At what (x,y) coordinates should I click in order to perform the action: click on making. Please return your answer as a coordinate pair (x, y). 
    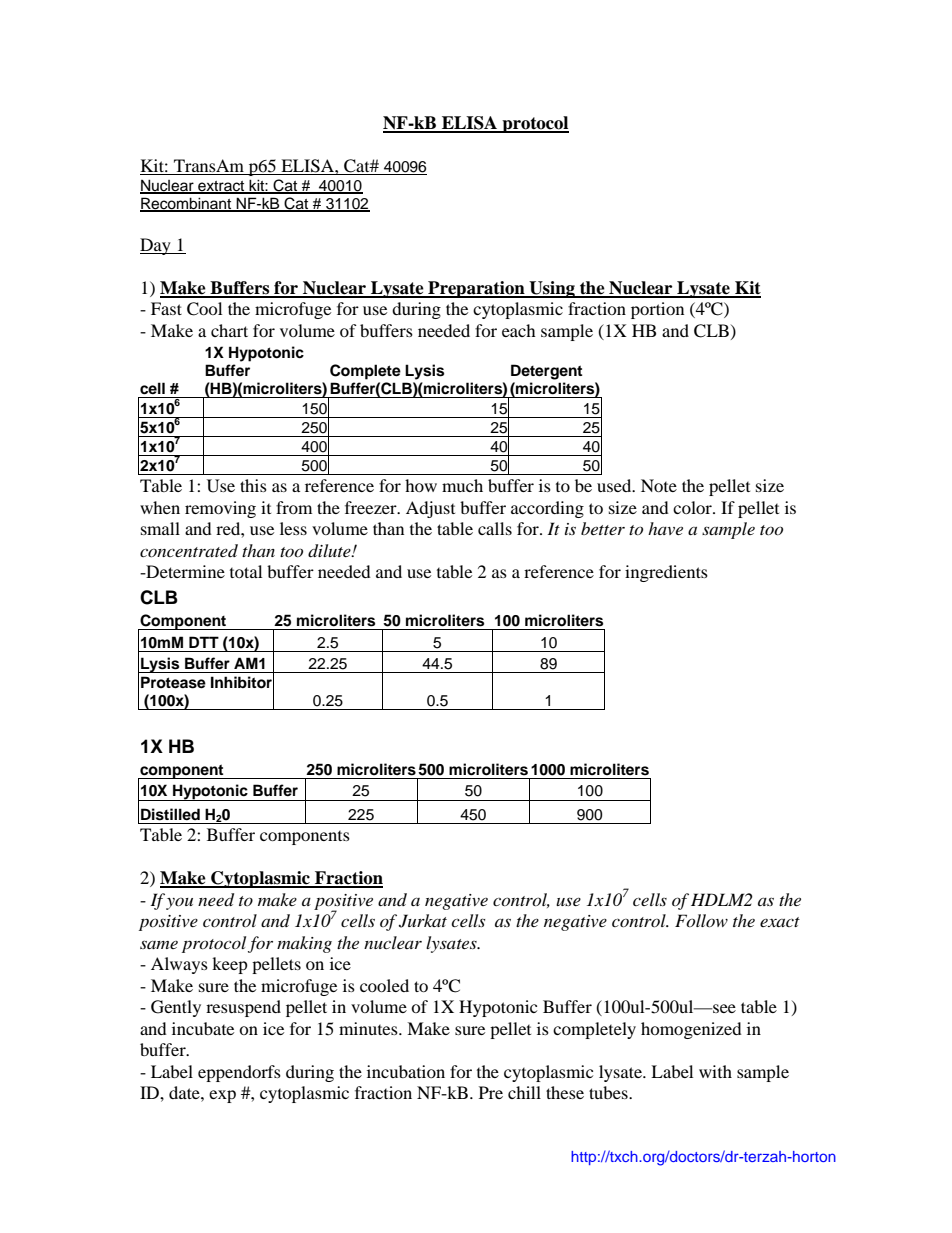
    Looking at the image, I should click on (304, 944).
